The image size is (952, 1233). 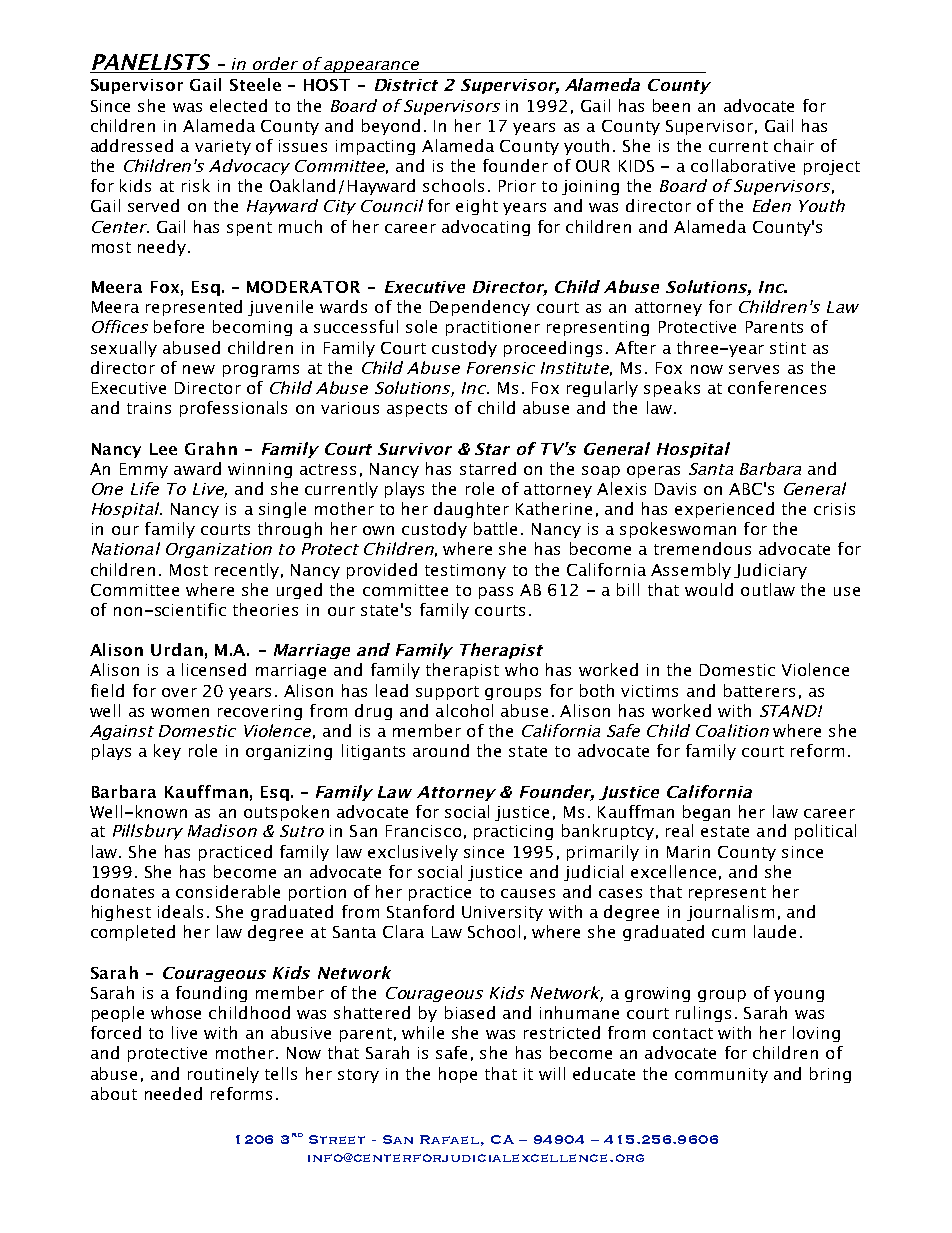 I want to click on chair, so click(x=794, y=145).
